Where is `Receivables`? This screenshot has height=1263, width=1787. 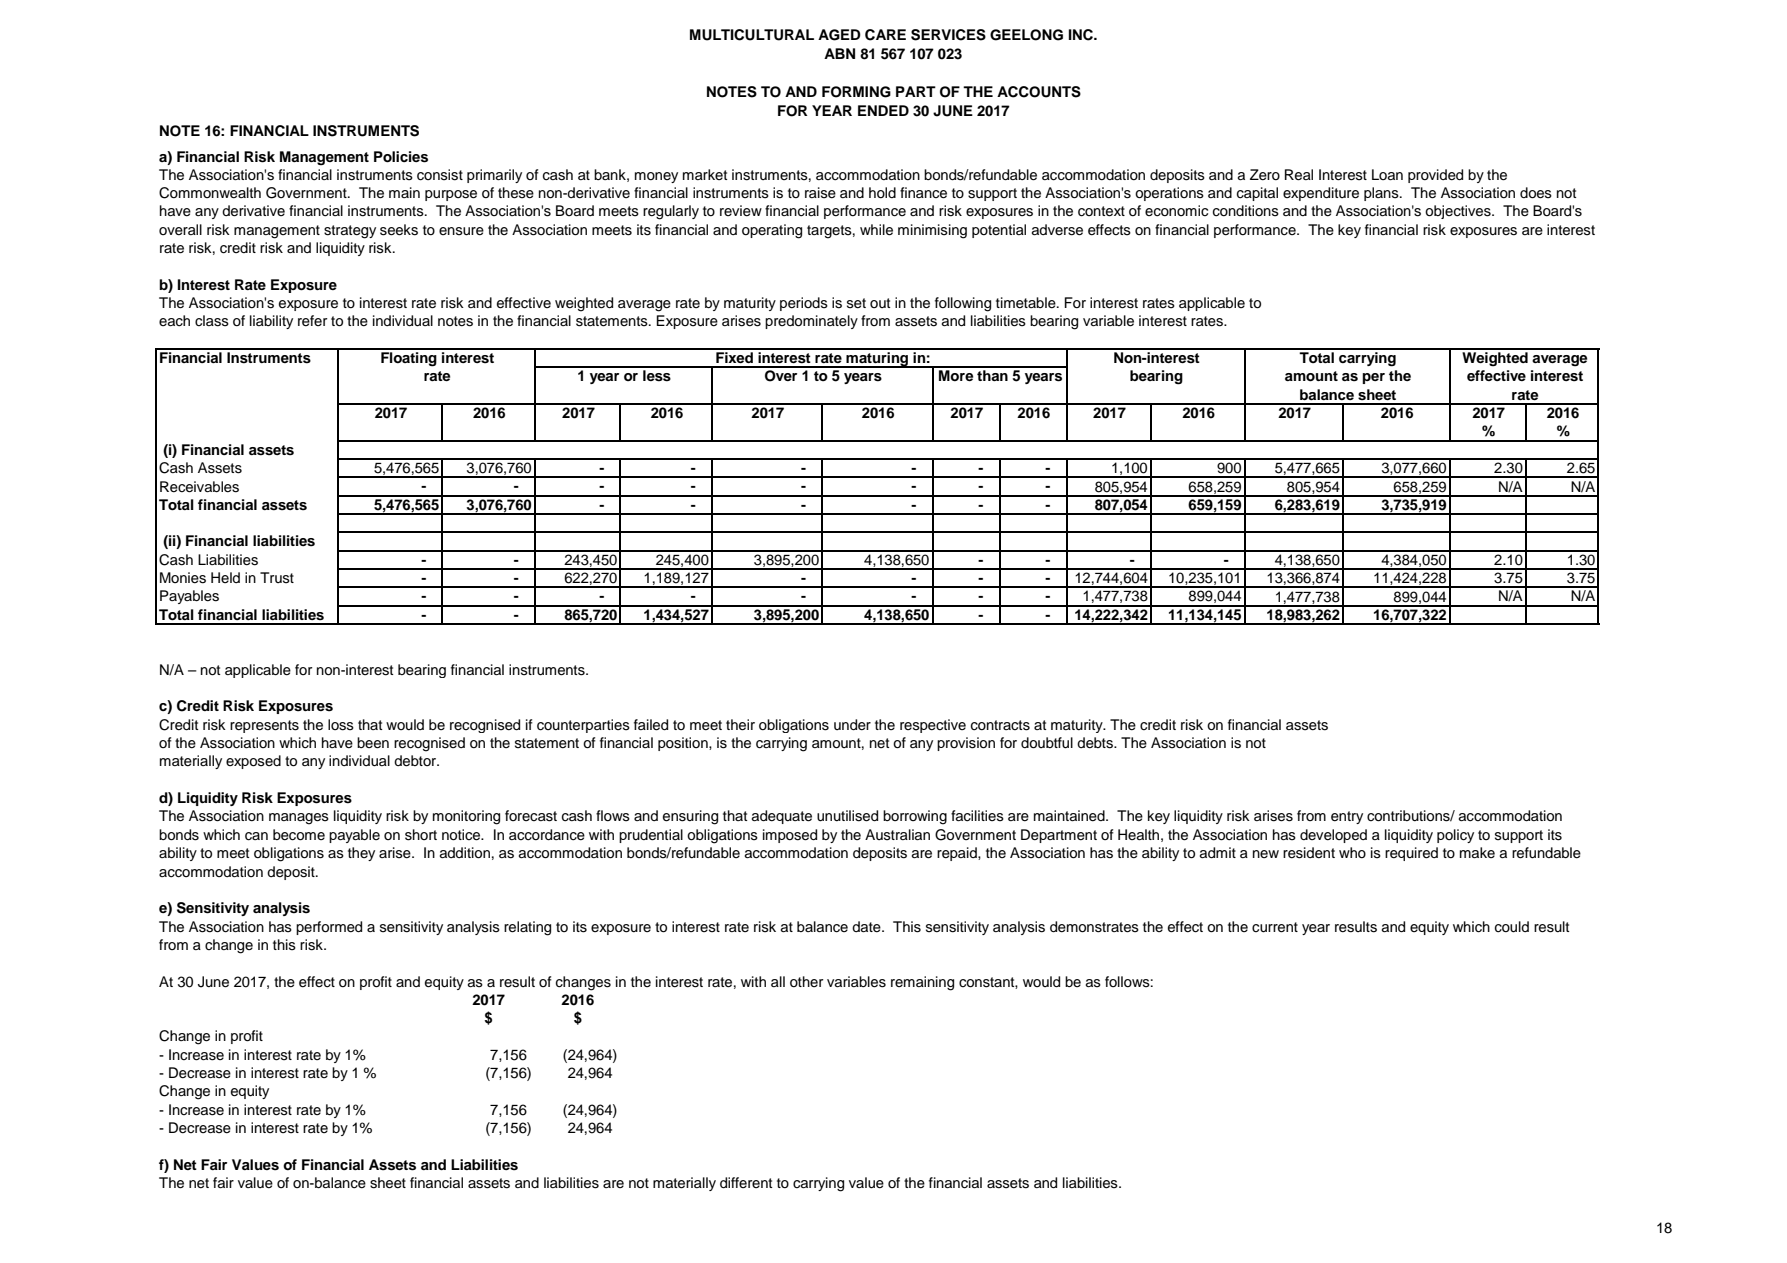 Receivables is located at coordinates (199, 487).
